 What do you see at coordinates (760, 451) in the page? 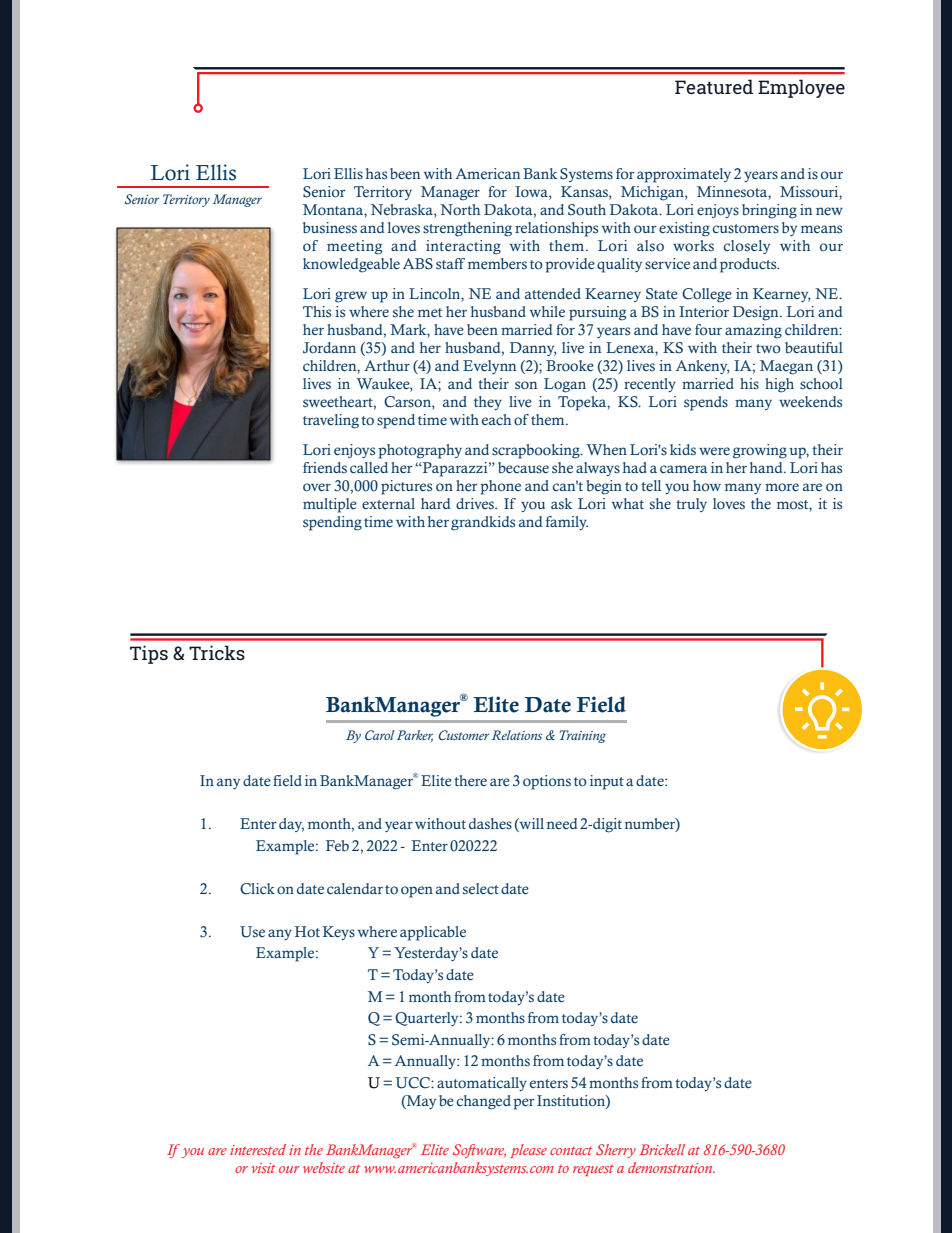
I see `growing` at bounding box center [760, 451].
